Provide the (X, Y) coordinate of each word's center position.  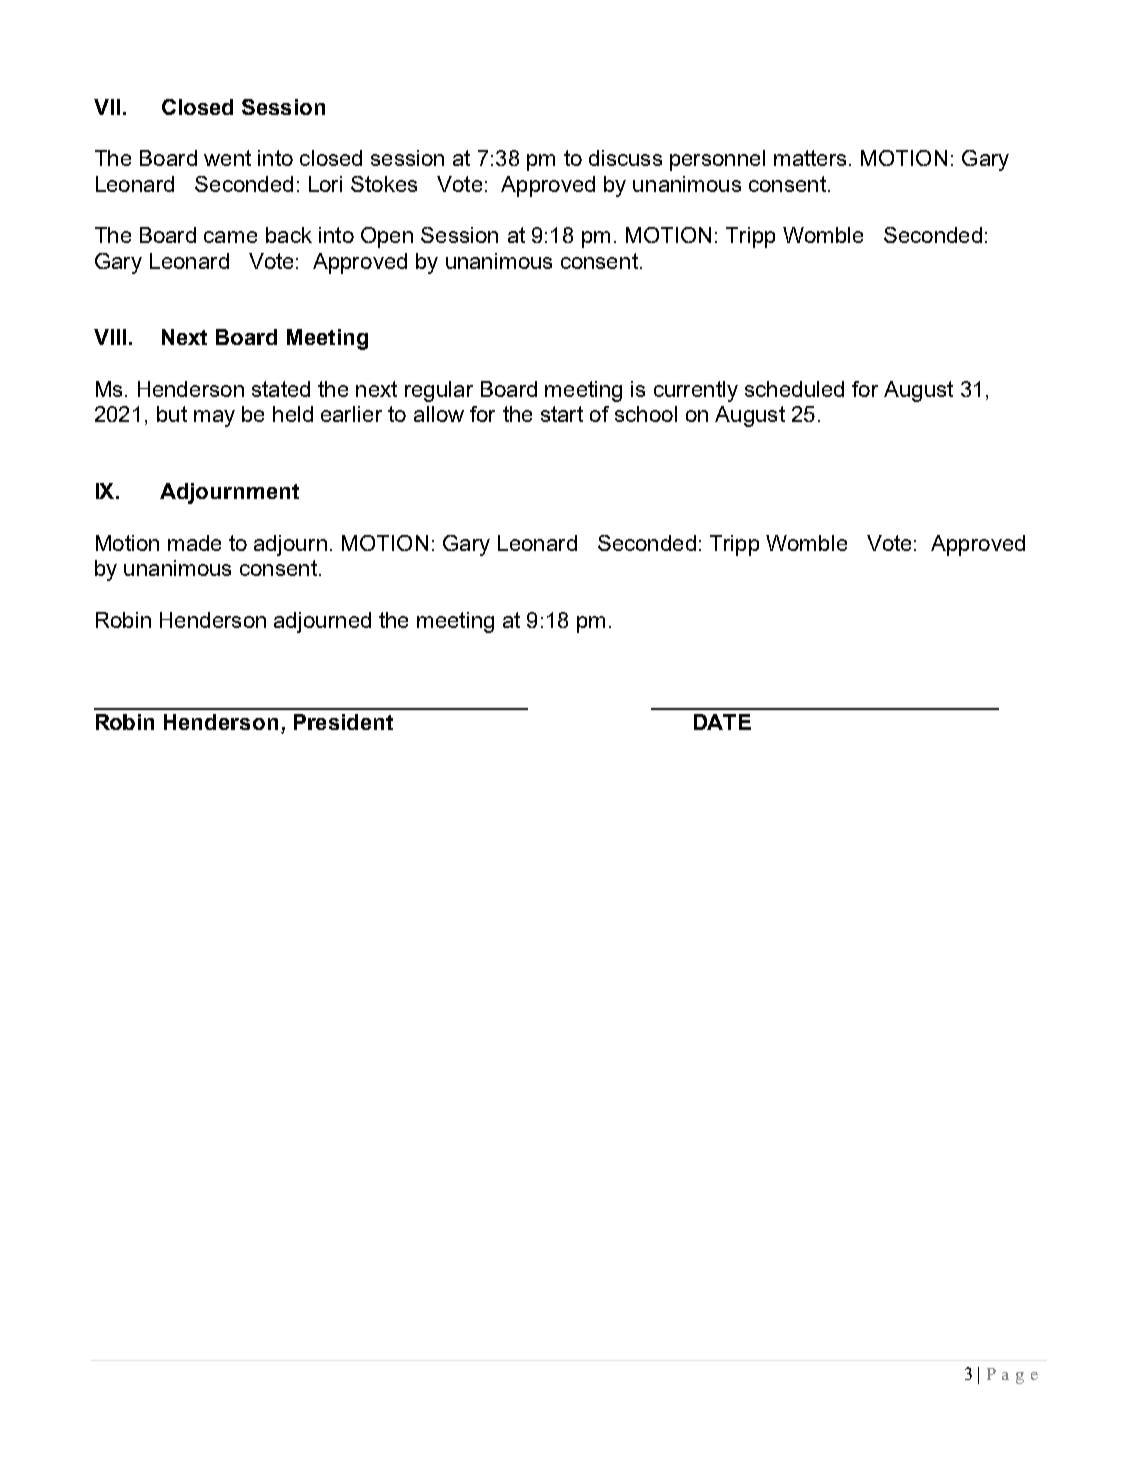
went (227, 158)
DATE (722, 722)
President (343, 722)
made (194, 543)
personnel (717, 160)
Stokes (384, 184)
